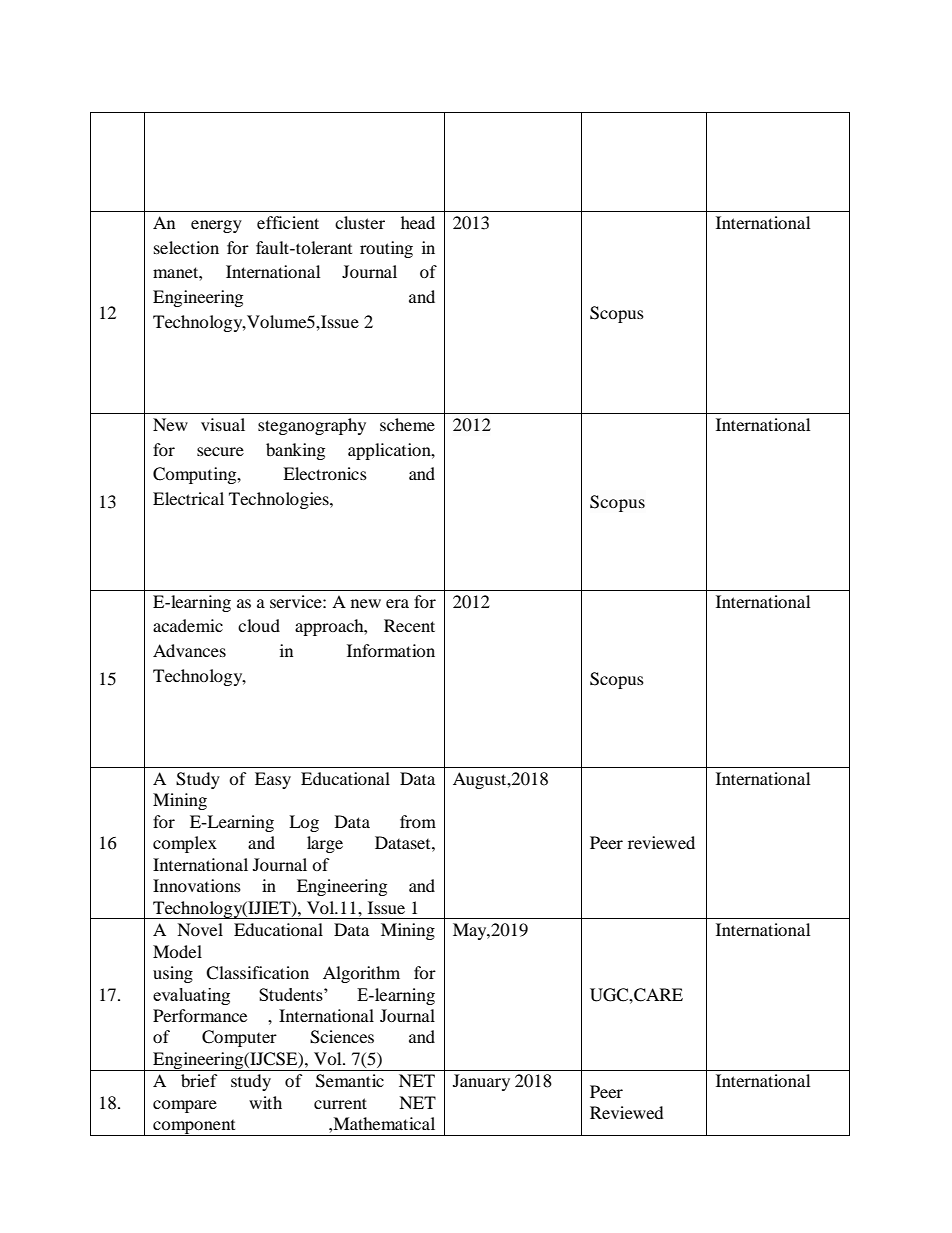 Image resolution: width=952 pixels, height=1233 pixels. What do you see at coordinates (418, 222) in the screenshot?
I see `head` at bounding box center [418, 222].
